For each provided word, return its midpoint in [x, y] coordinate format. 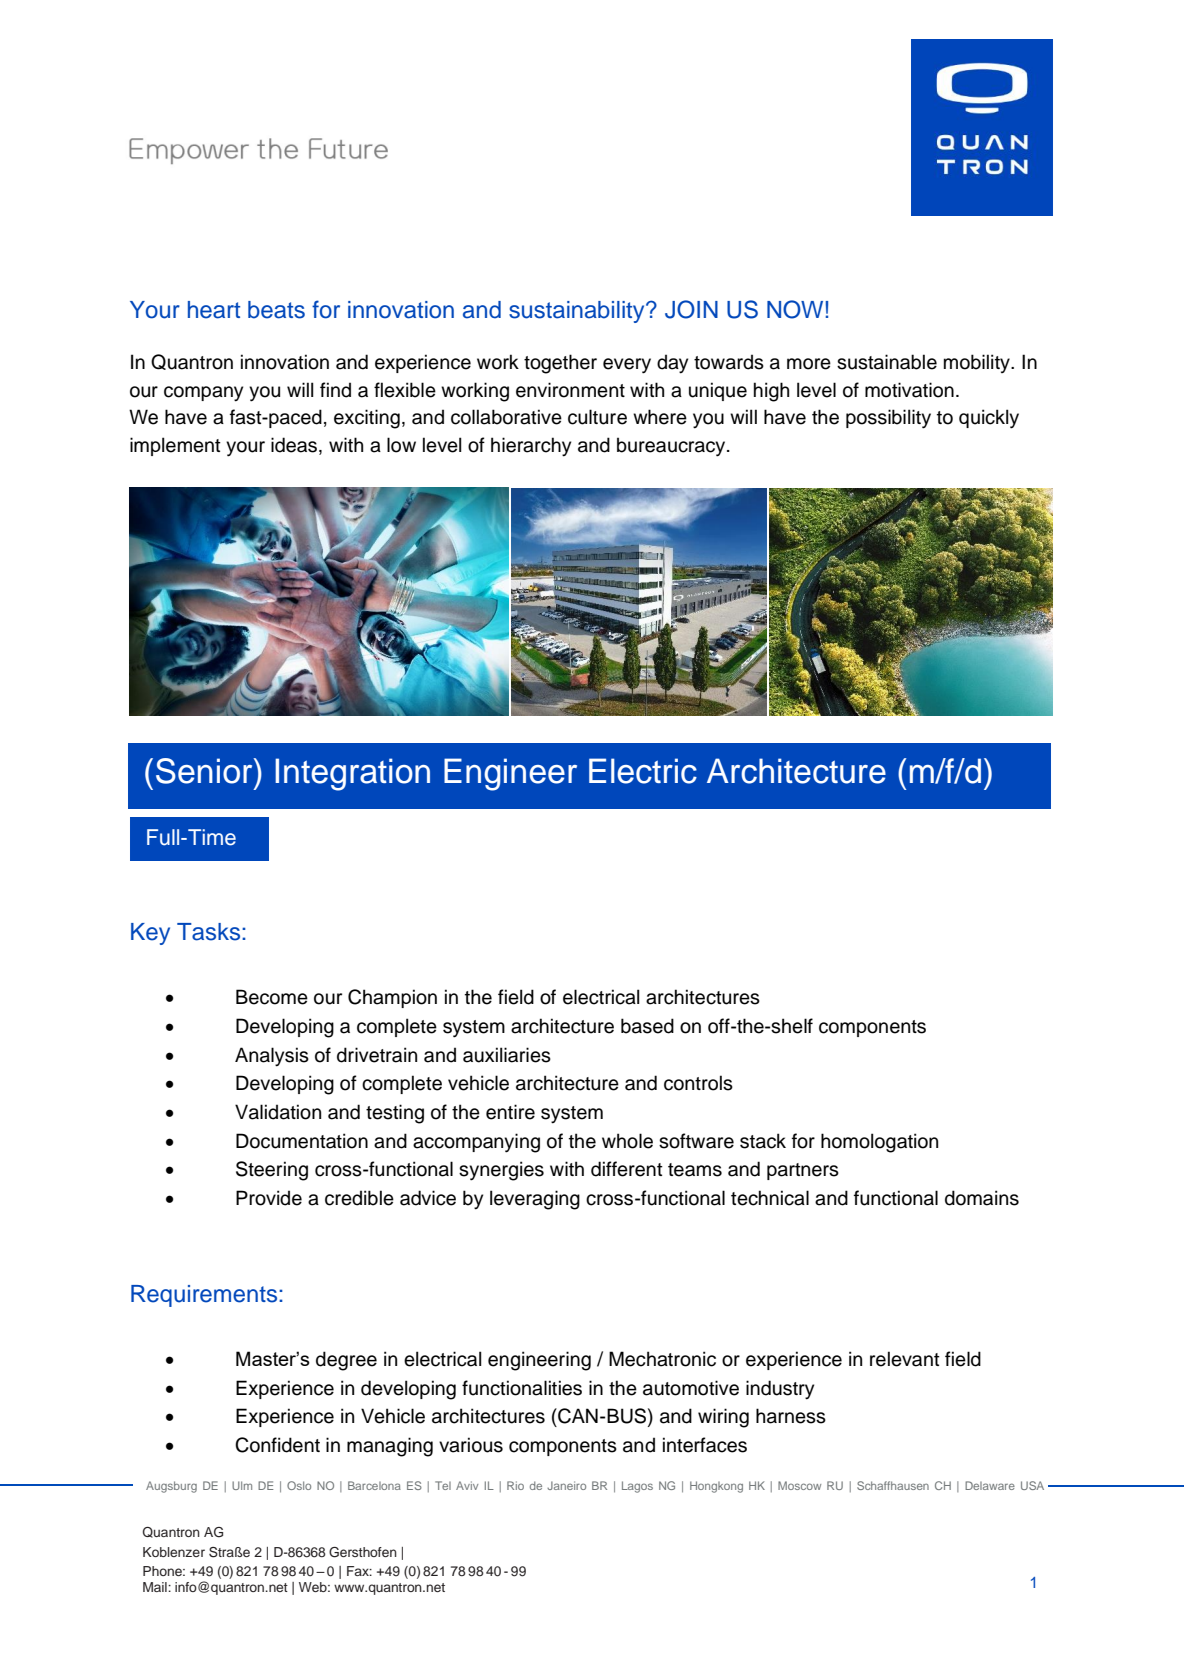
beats [276, 310]
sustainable [887, 362]
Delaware [990, 1485]
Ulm [242, 1485]
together [560, 364]
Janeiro [566, 1485]
